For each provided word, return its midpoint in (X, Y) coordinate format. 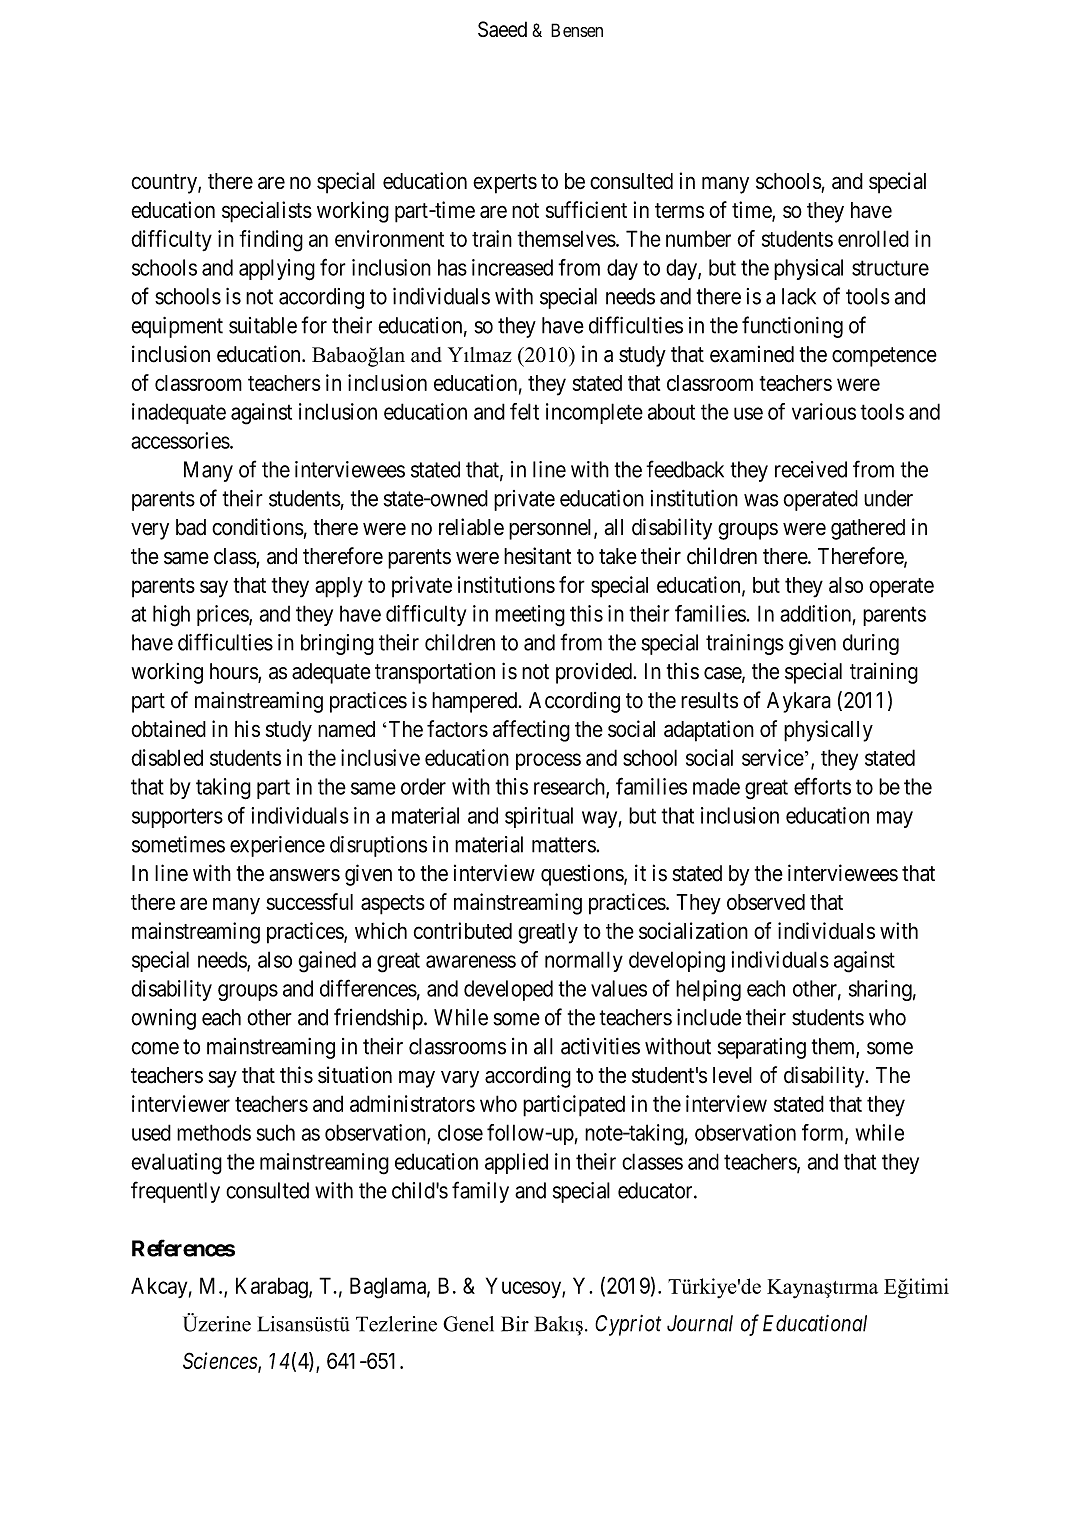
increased (512, 267)
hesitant (537, 556)
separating (762, 1048)
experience (277, 846)
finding (271, 241)
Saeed (502, 29)
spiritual (539, 817)
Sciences (221, 1362)
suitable (263, 325)
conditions (258, 527)
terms (679, 210)
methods (214, 1132)
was (761, 500)
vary (460, 1079)
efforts (822, 786)
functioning (792, 327)
